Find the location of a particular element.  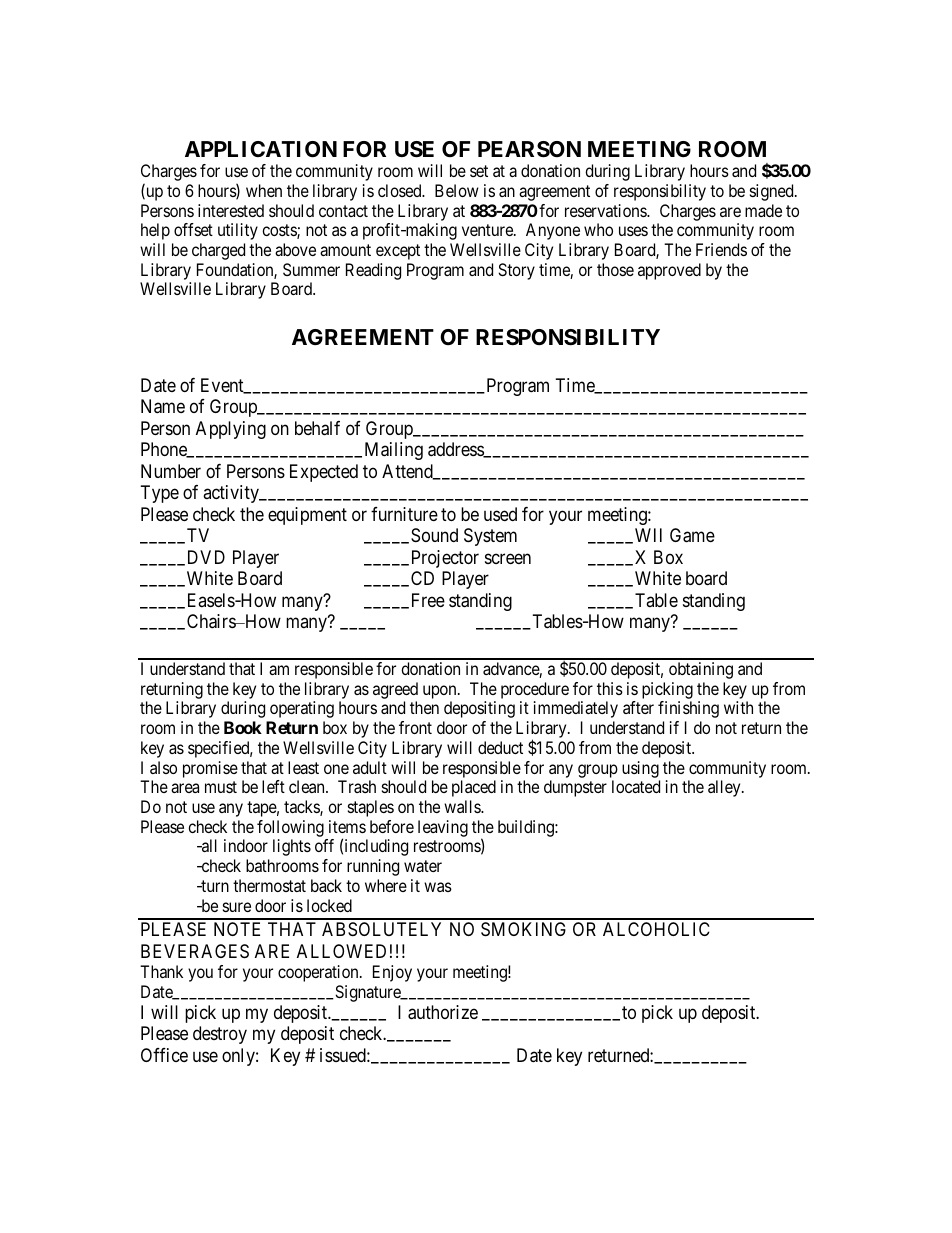

when is located at coordinates (264, 190).
